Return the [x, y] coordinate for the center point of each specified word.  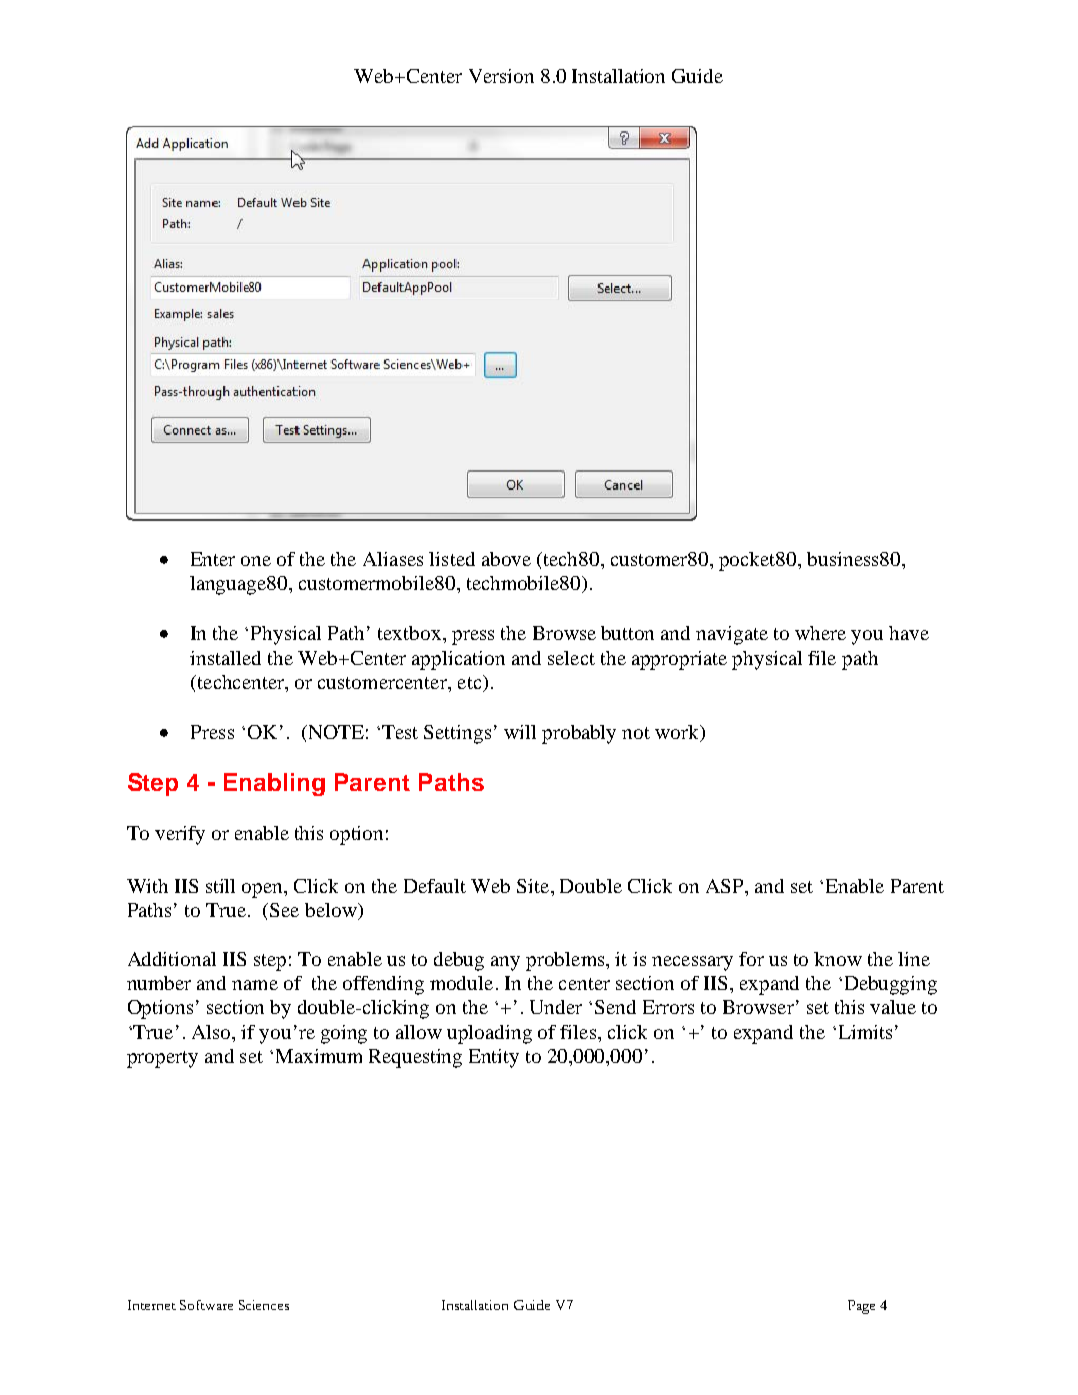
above [506, 559]
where [820, 633]
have [909, 633]
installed [225, 658]
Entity [494, 1058]
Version [501, 76]
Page [861, 1307]
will [520, 732]
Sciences [264, 1305]
